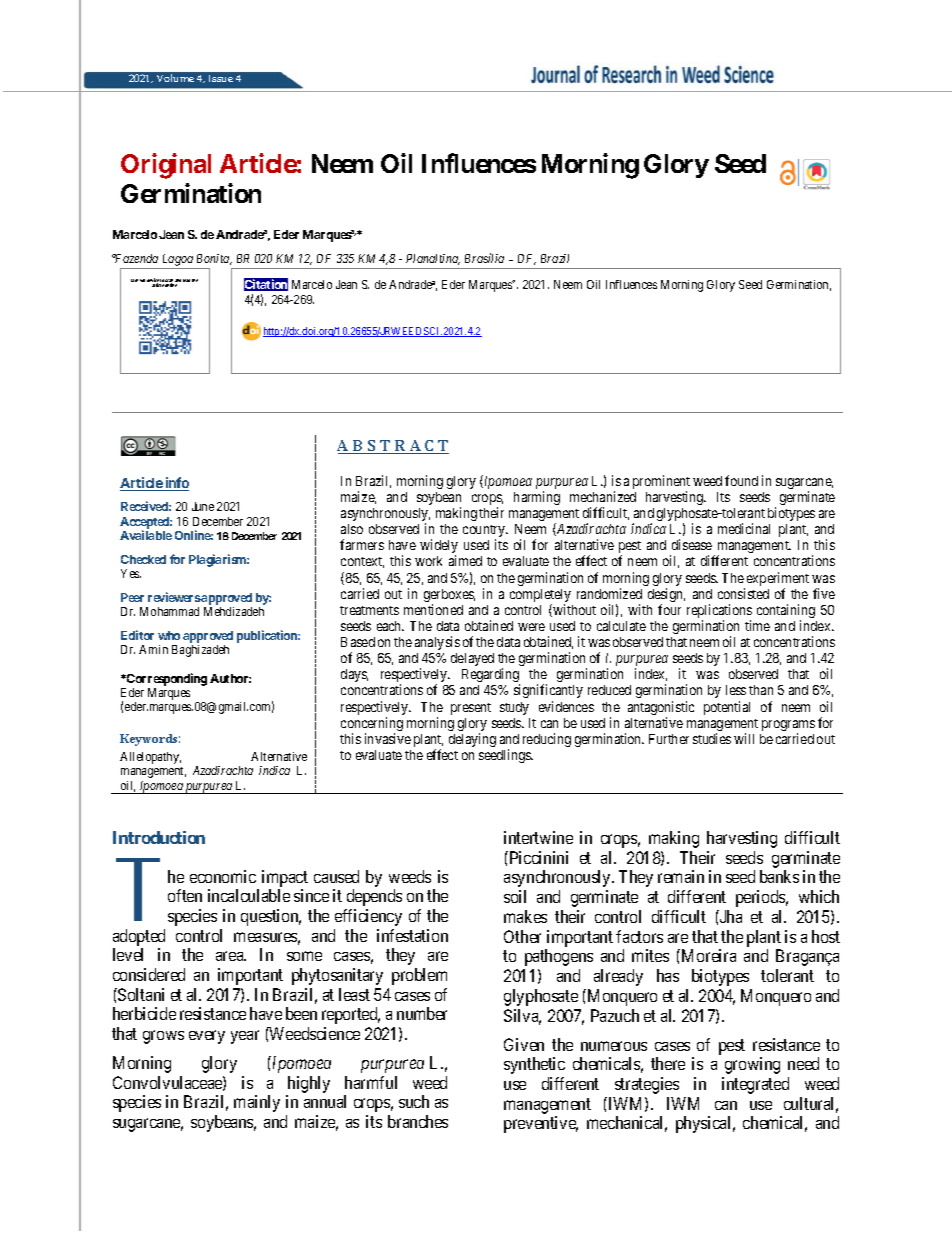 This document has height=1233, width=952. Describe the element at coordinates (414, 1101) in the document. I see `such` at that location.
